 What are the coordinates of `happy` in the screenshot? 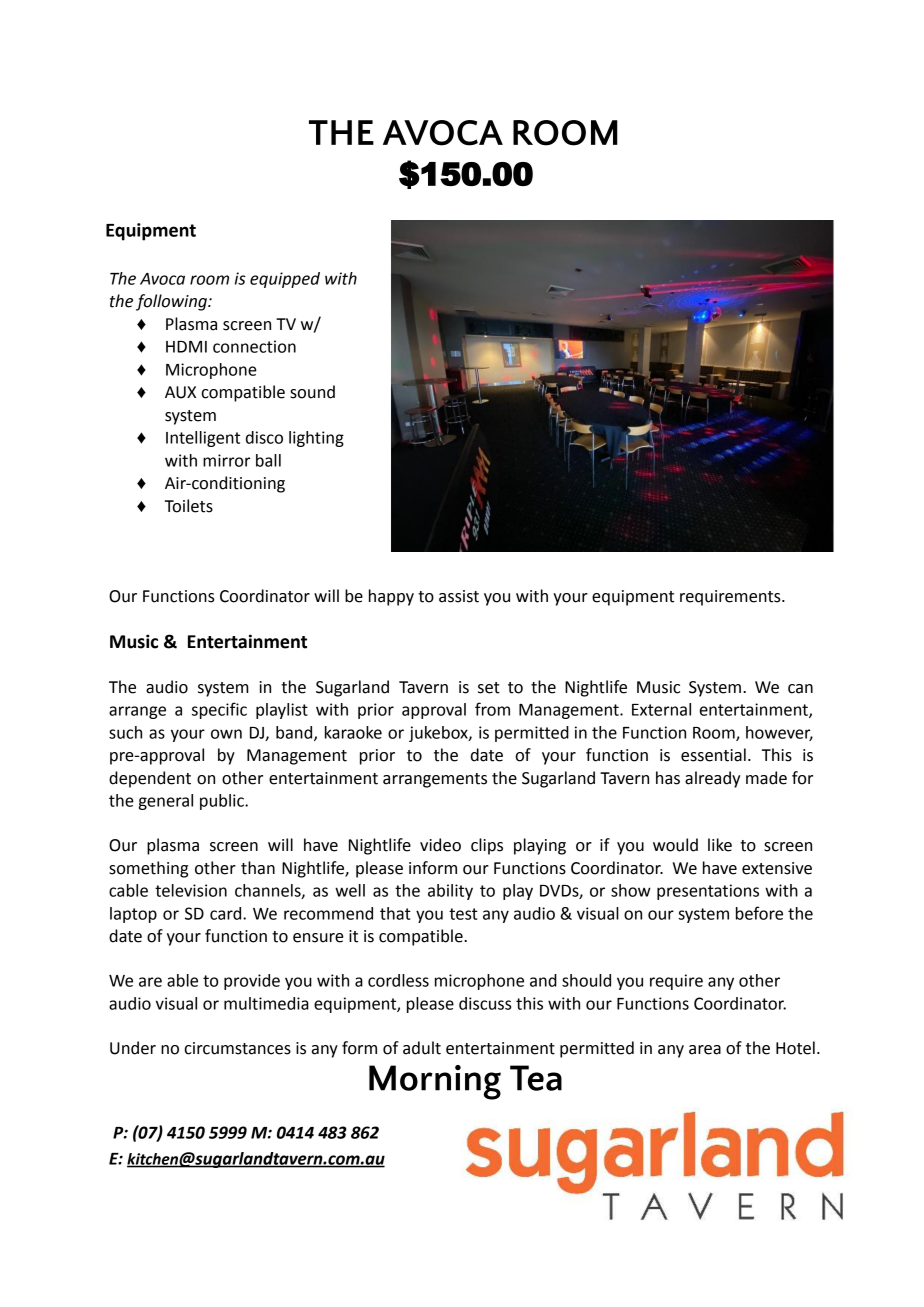 It's located at (391, 597).
